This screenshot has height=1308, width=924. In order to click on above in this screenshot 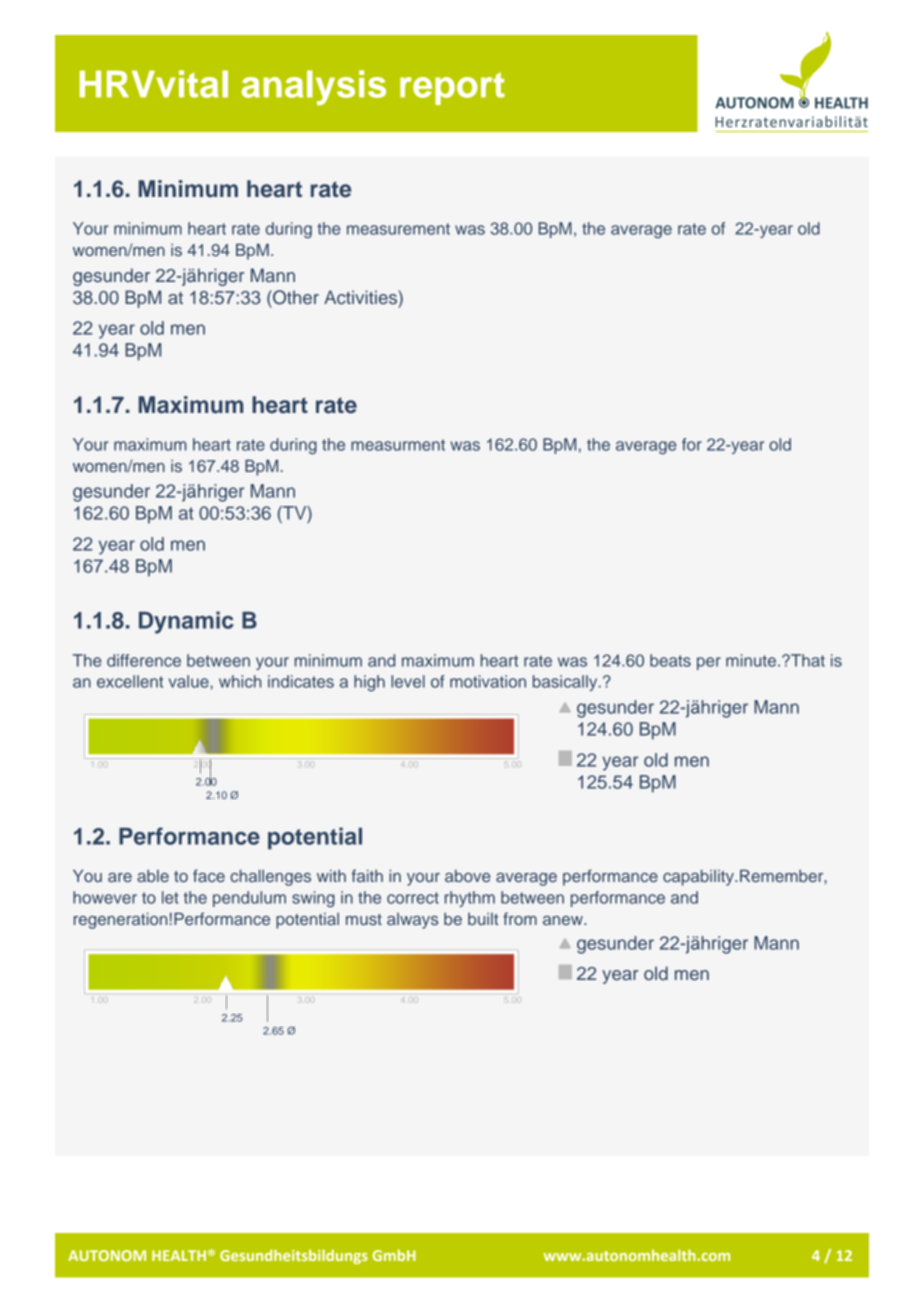, I will do `click(468, 876)`.
